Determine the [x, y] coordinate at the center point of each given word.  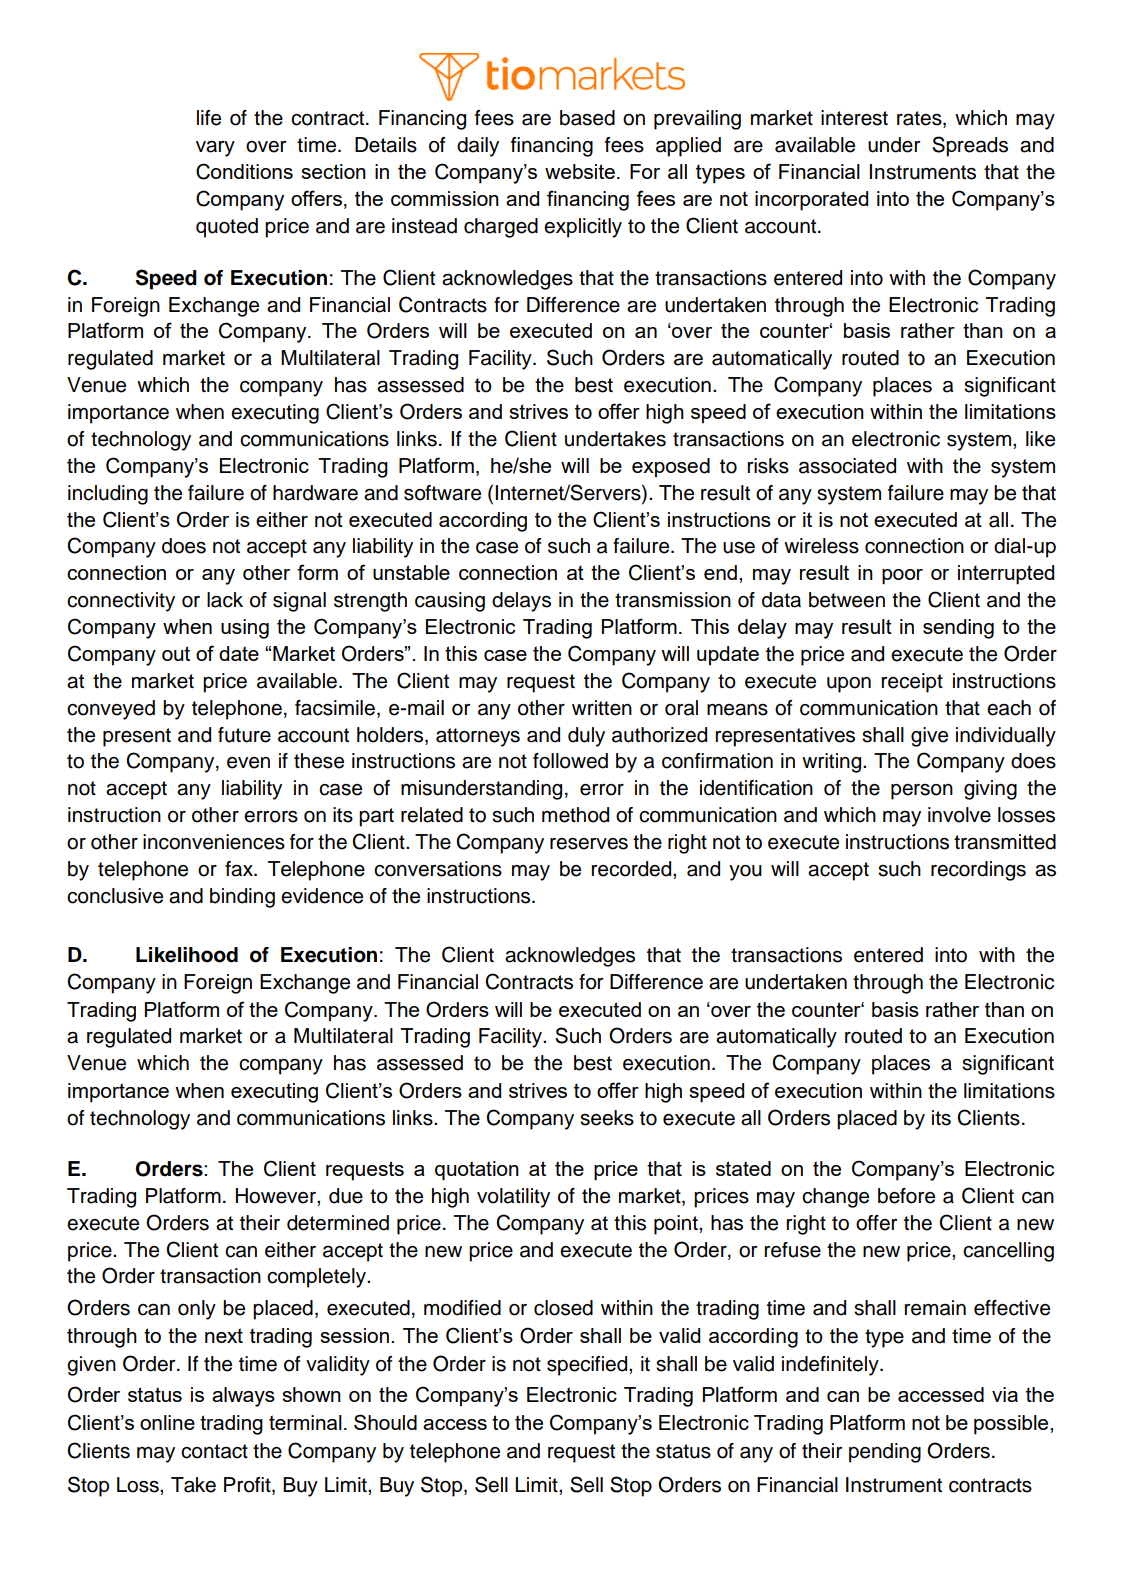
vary [215, 149]
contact [214, 1451]
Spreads [970, 146]
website [580, 171]
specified [588, 1366]
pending [885, 1453]
